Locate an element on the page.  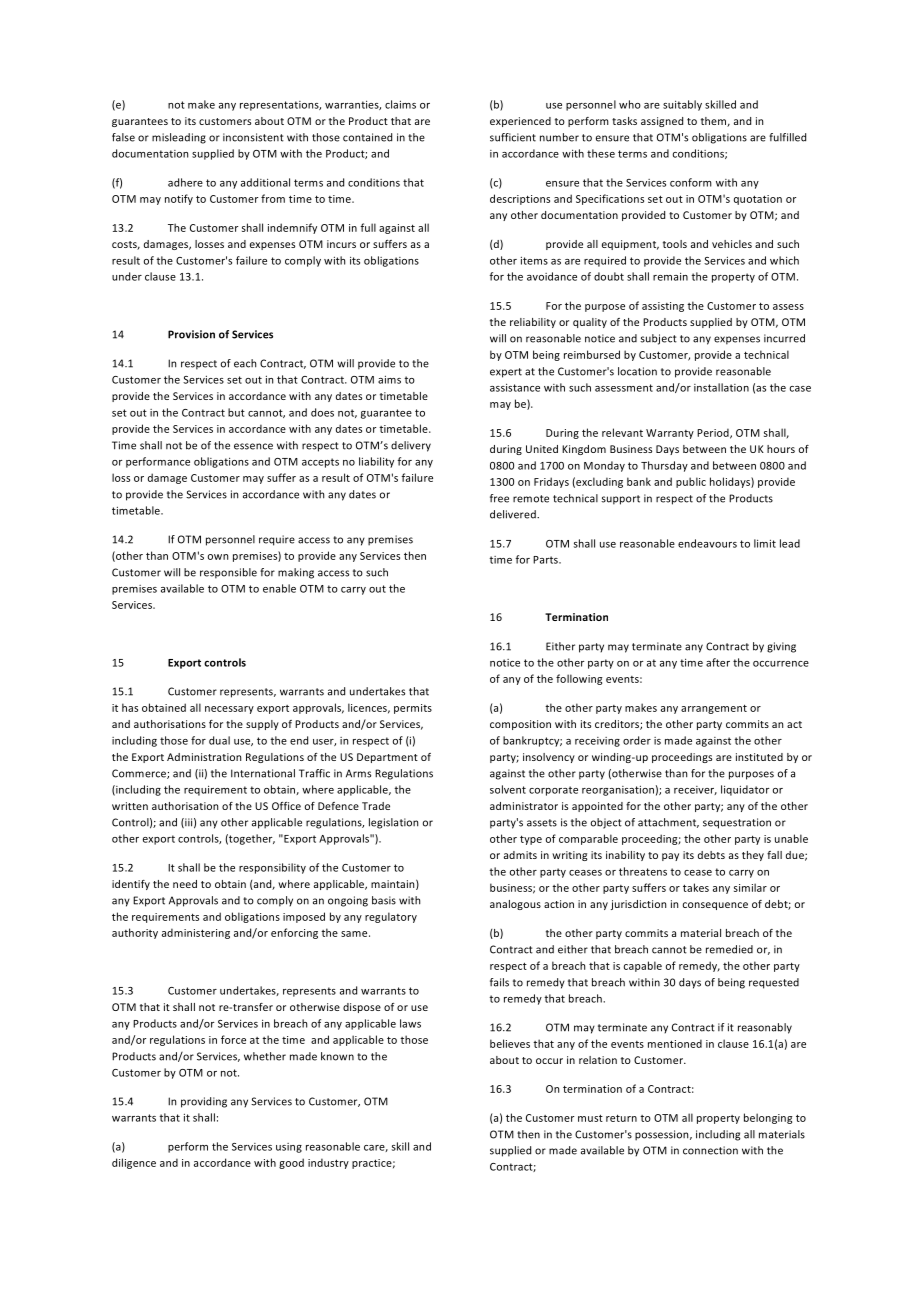
after is located at coordinates (718, 662).
